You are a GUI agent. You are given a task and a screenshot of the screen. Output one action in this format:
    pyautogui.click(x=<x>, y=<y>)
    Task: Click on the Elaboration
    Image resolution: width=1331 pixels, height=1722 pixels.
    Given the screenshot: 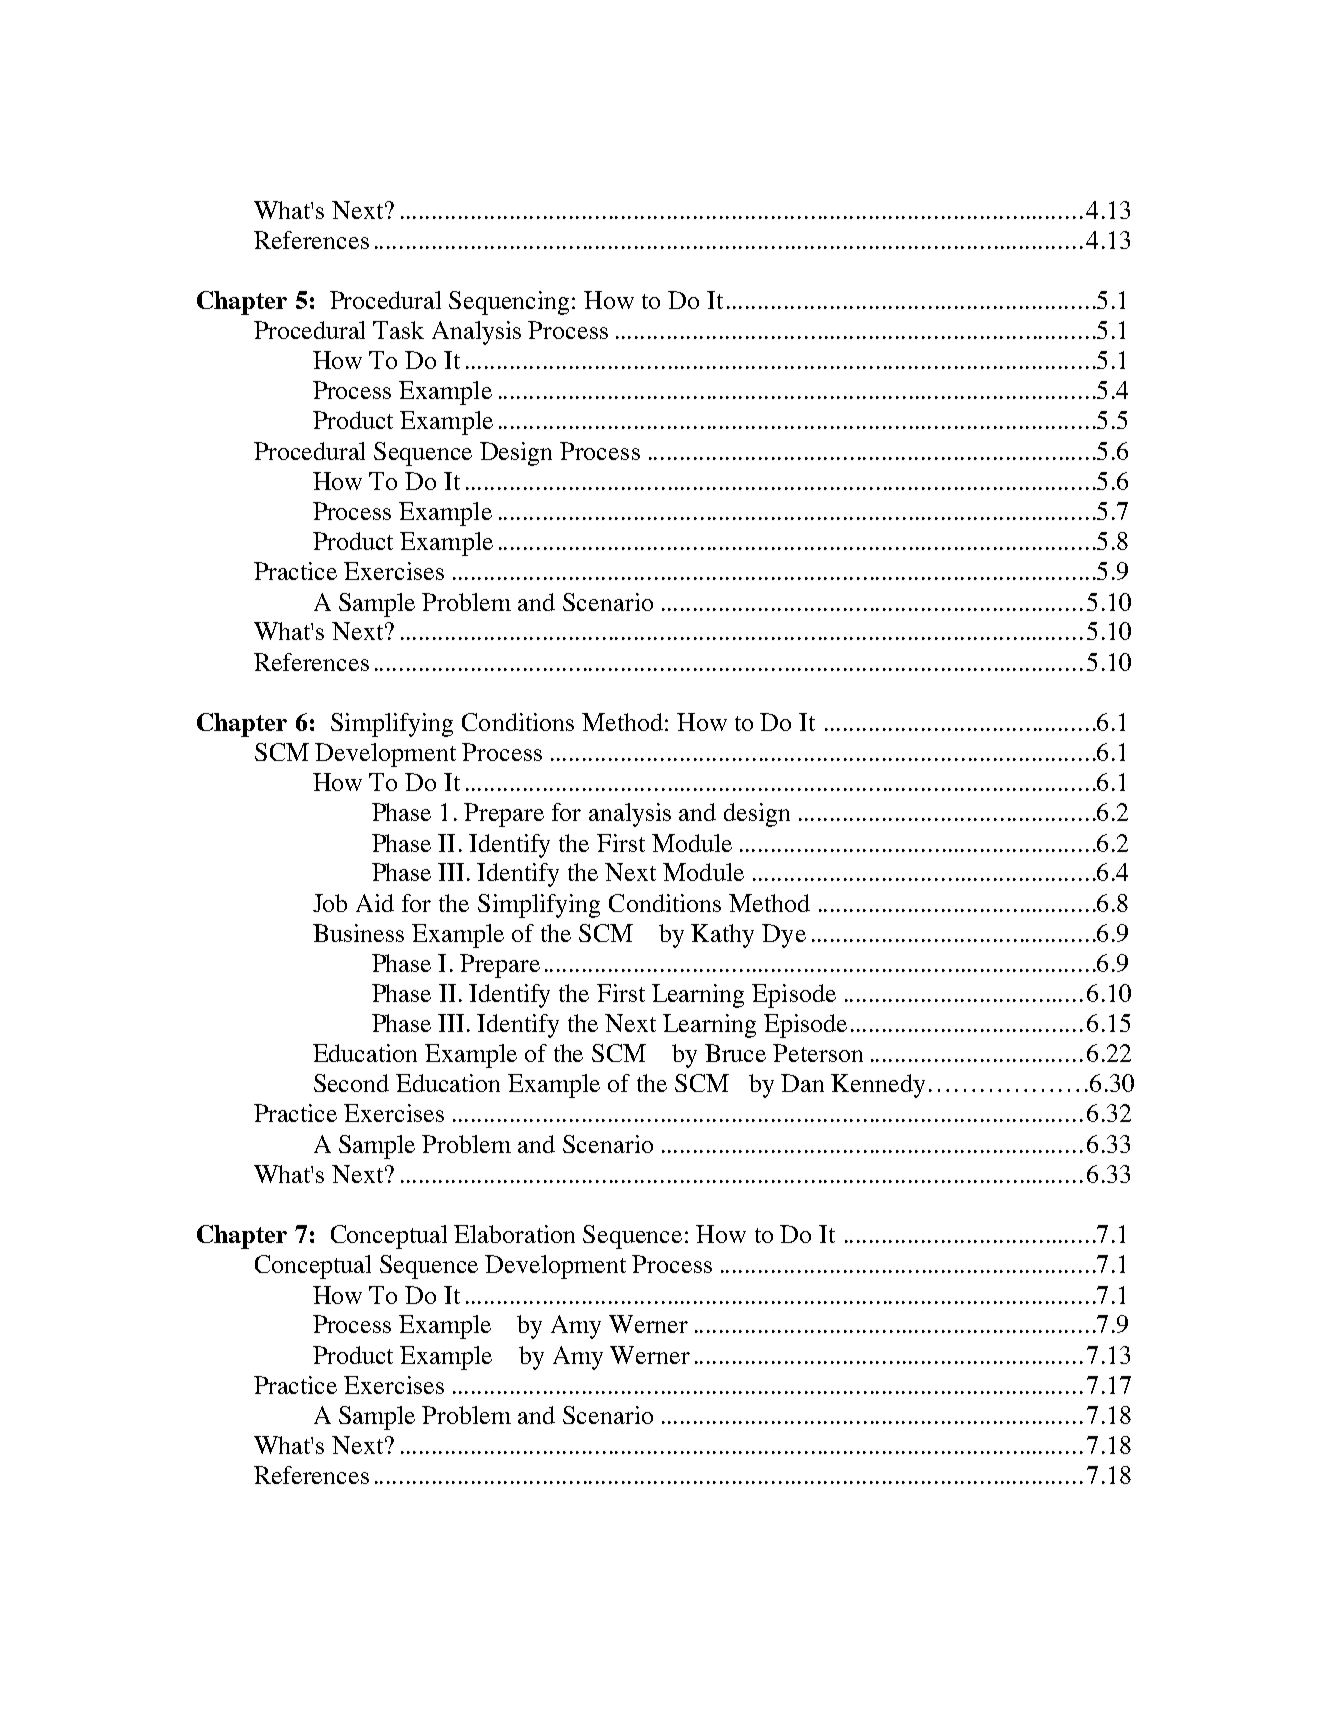 What is the action you would take?
    pyautogui.click(x=514, y=1234)
